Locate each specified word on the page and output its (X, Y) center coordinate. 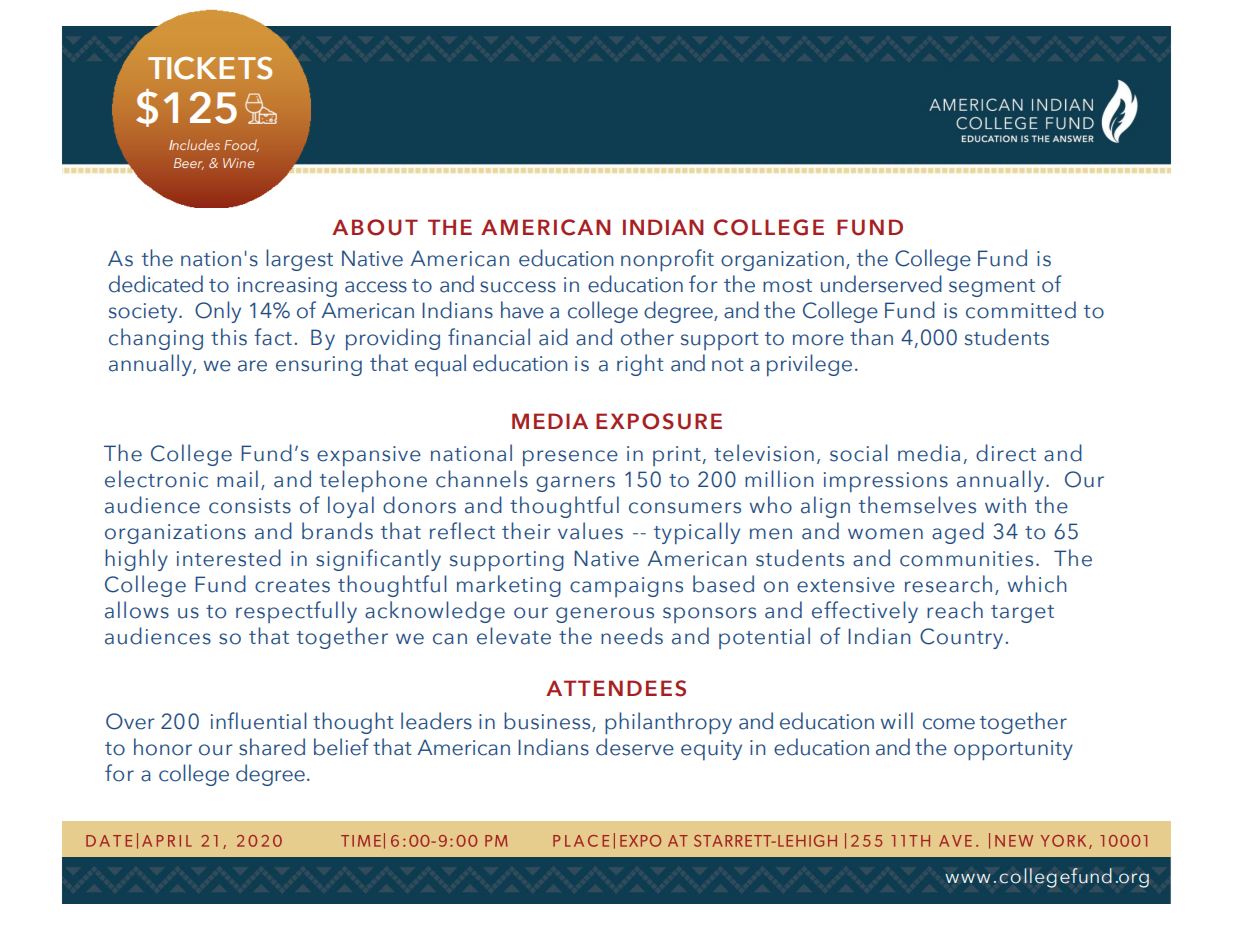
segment (992, 288)
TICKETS (210, 68)
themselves (917, 505)
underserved (881, 284)
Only (218, 312)
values (590, 531)
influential (259, 721)
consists (250, 506)
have (522, 310)
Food (241, 145)
